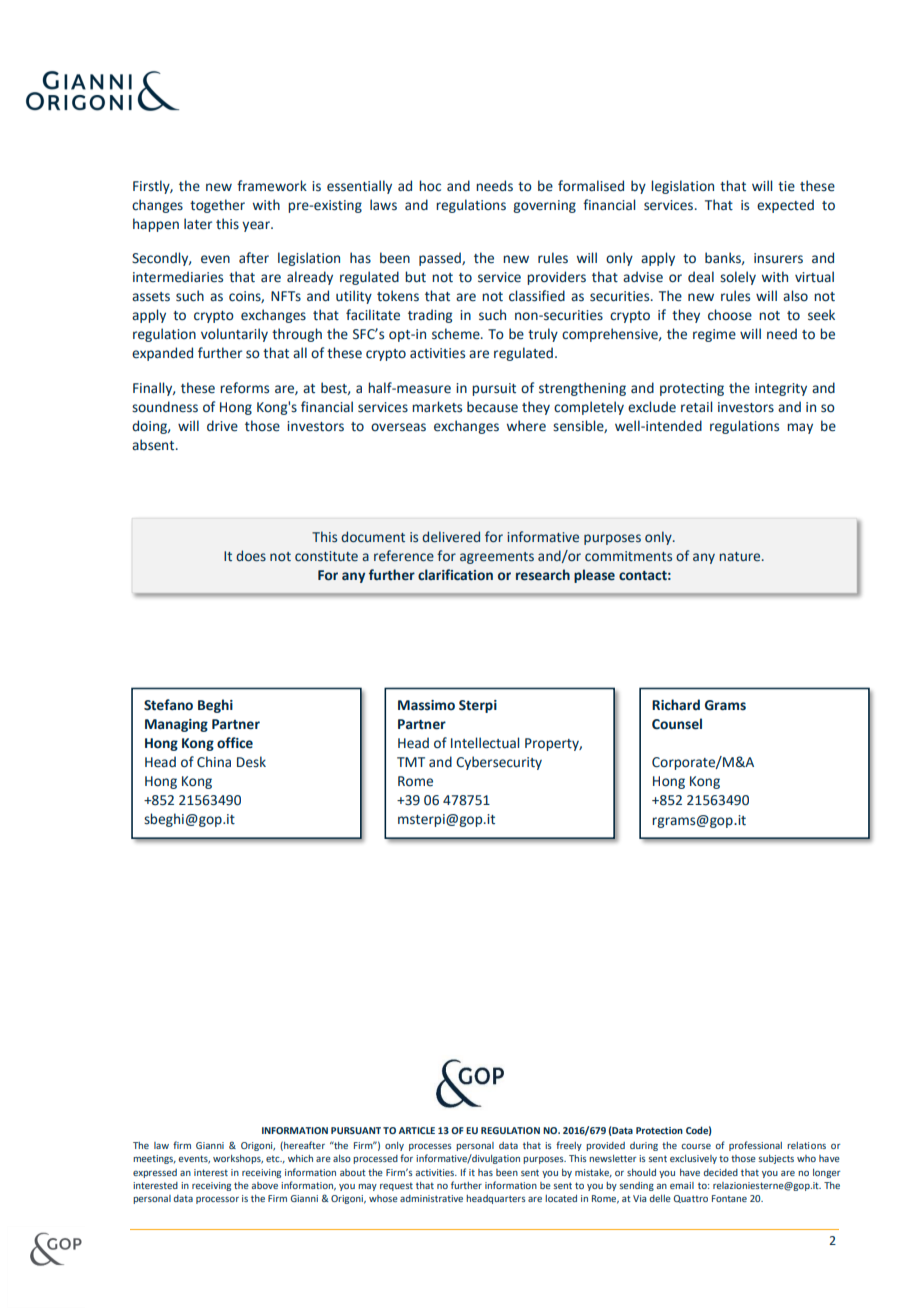 The width and height of the screenshot is (924, 1308). Describe the element at coordinates (544, 206) in the screenshot. I see `governing` at that location.
